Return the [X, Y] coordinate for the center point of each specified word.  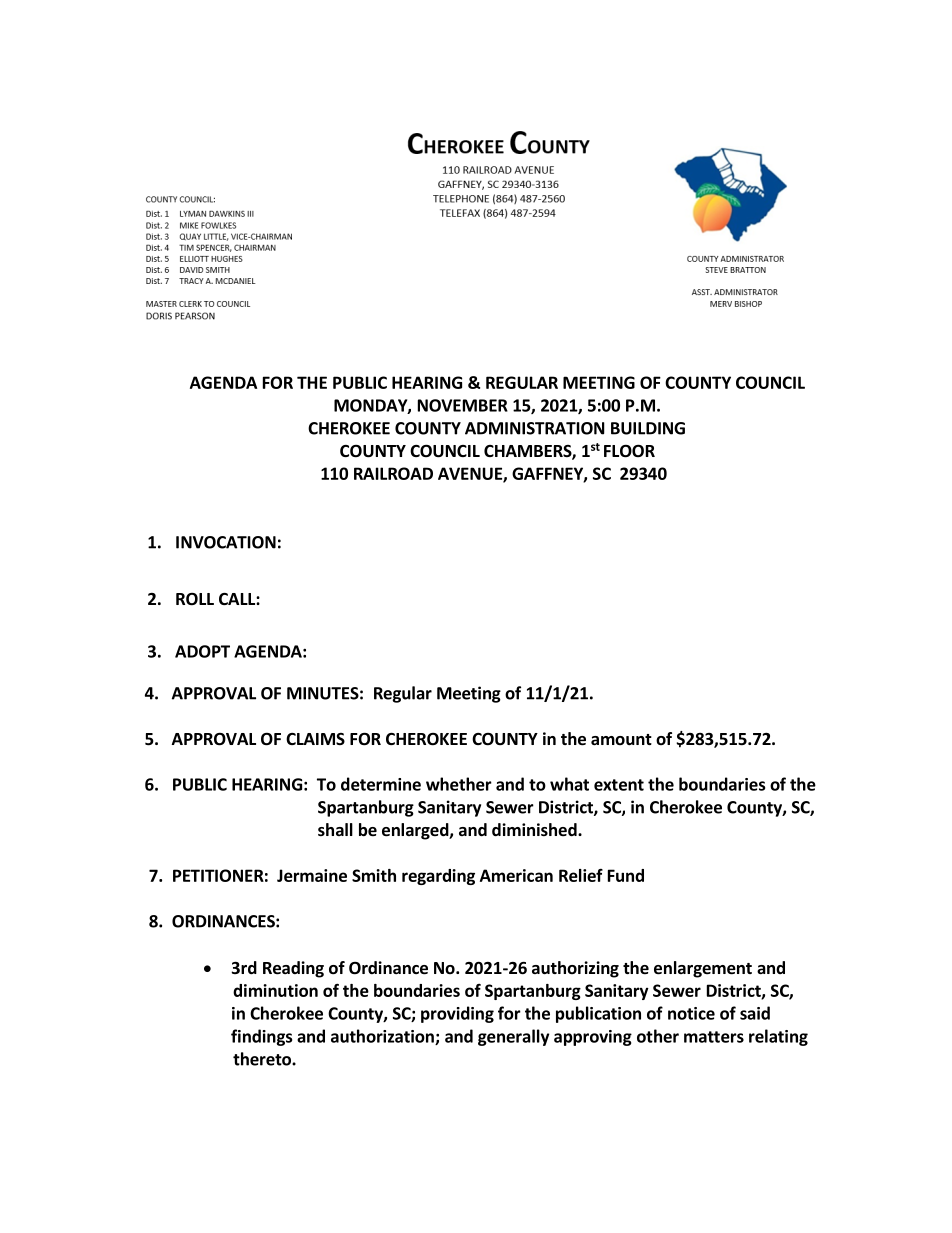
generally [513, 1037]
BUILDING [648, 428]
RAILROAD [393, 473]
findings [261, 1037]
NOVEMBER [463, 405]
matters [714, 1037]
